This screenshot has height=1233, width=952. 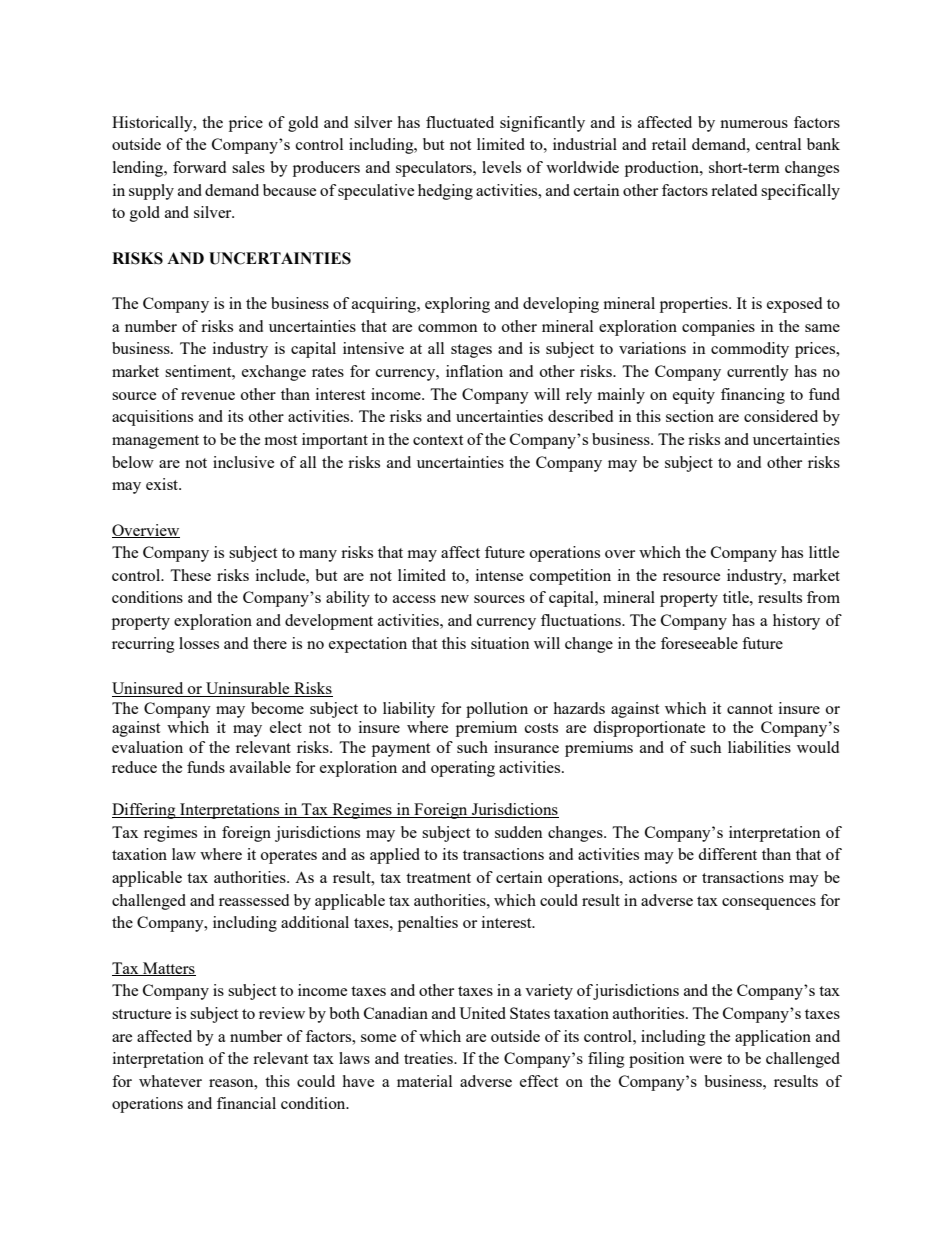 I want to click on losses, so click(x=199, y=643).
